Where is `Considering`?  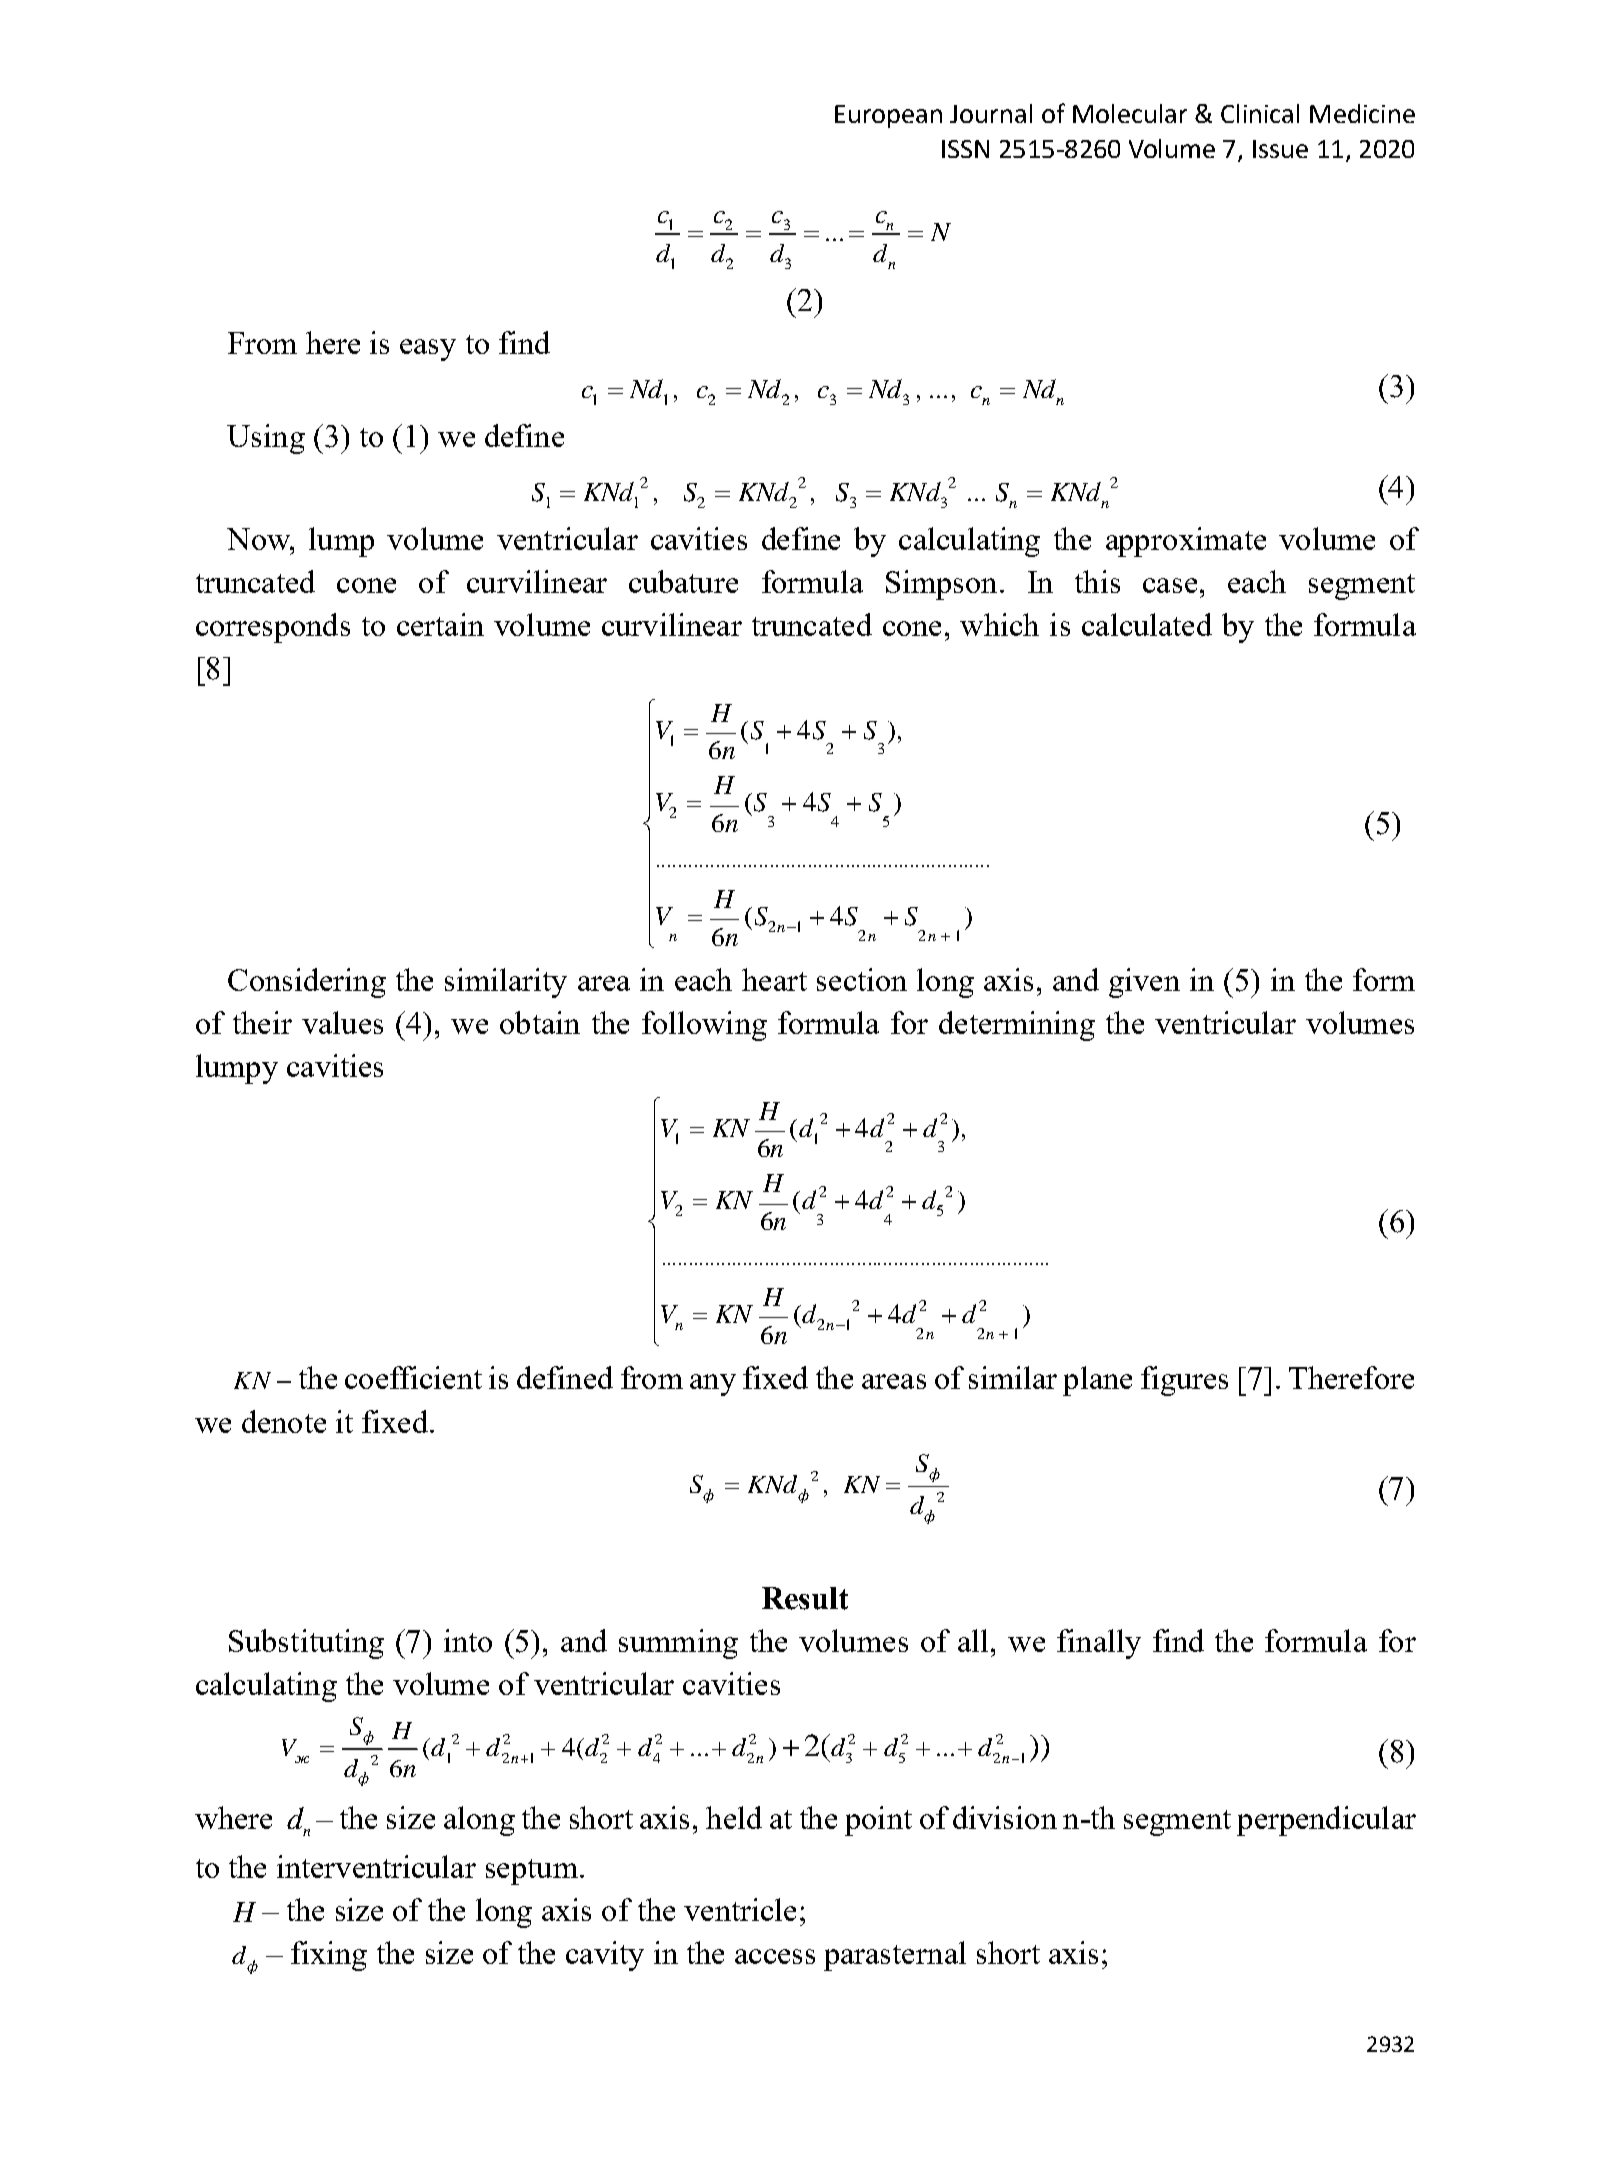 Considering is located at coordinates (307, 983).
